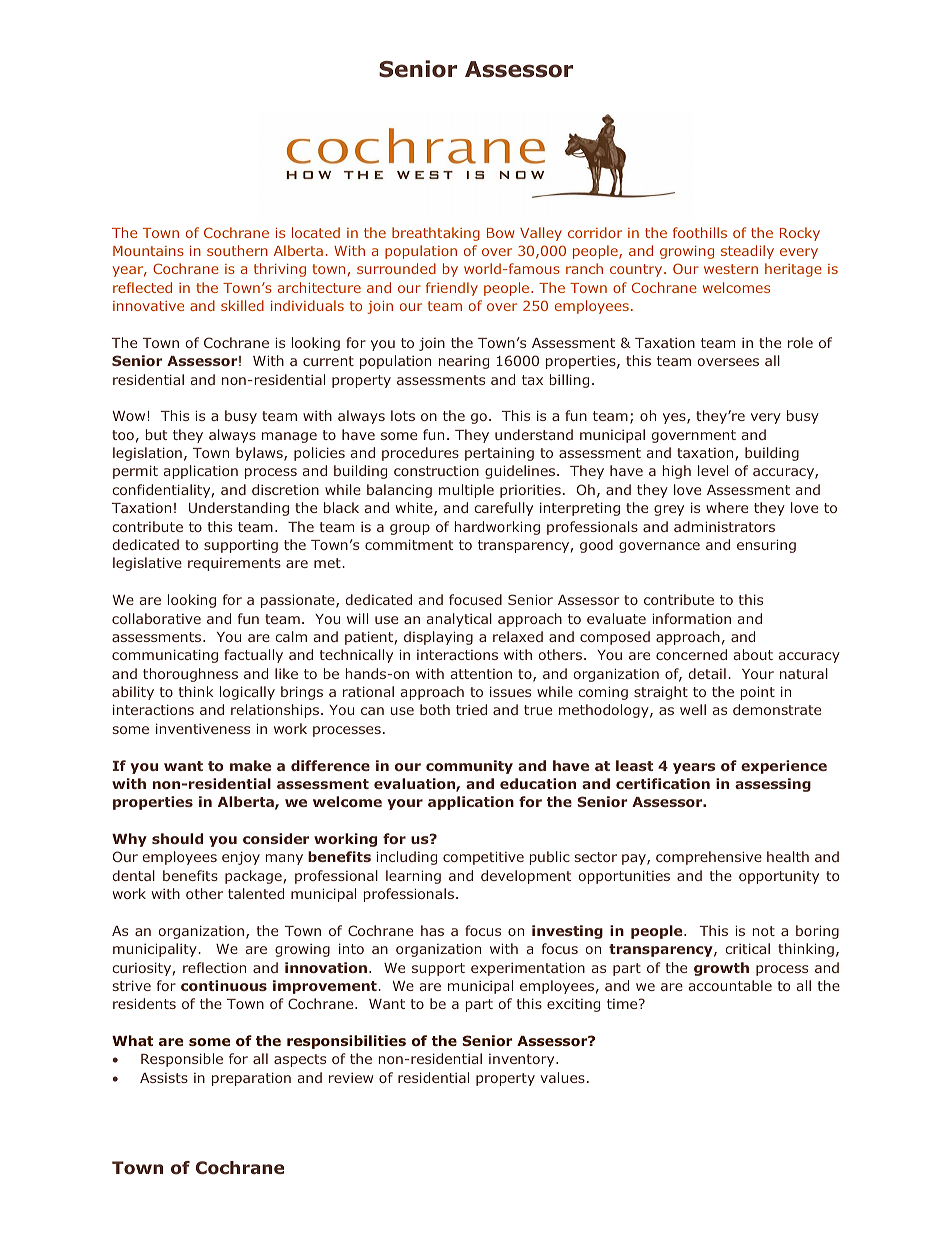 The height and width of the image is (1233, 952). I want to click on Bow, so click(501, 233).
